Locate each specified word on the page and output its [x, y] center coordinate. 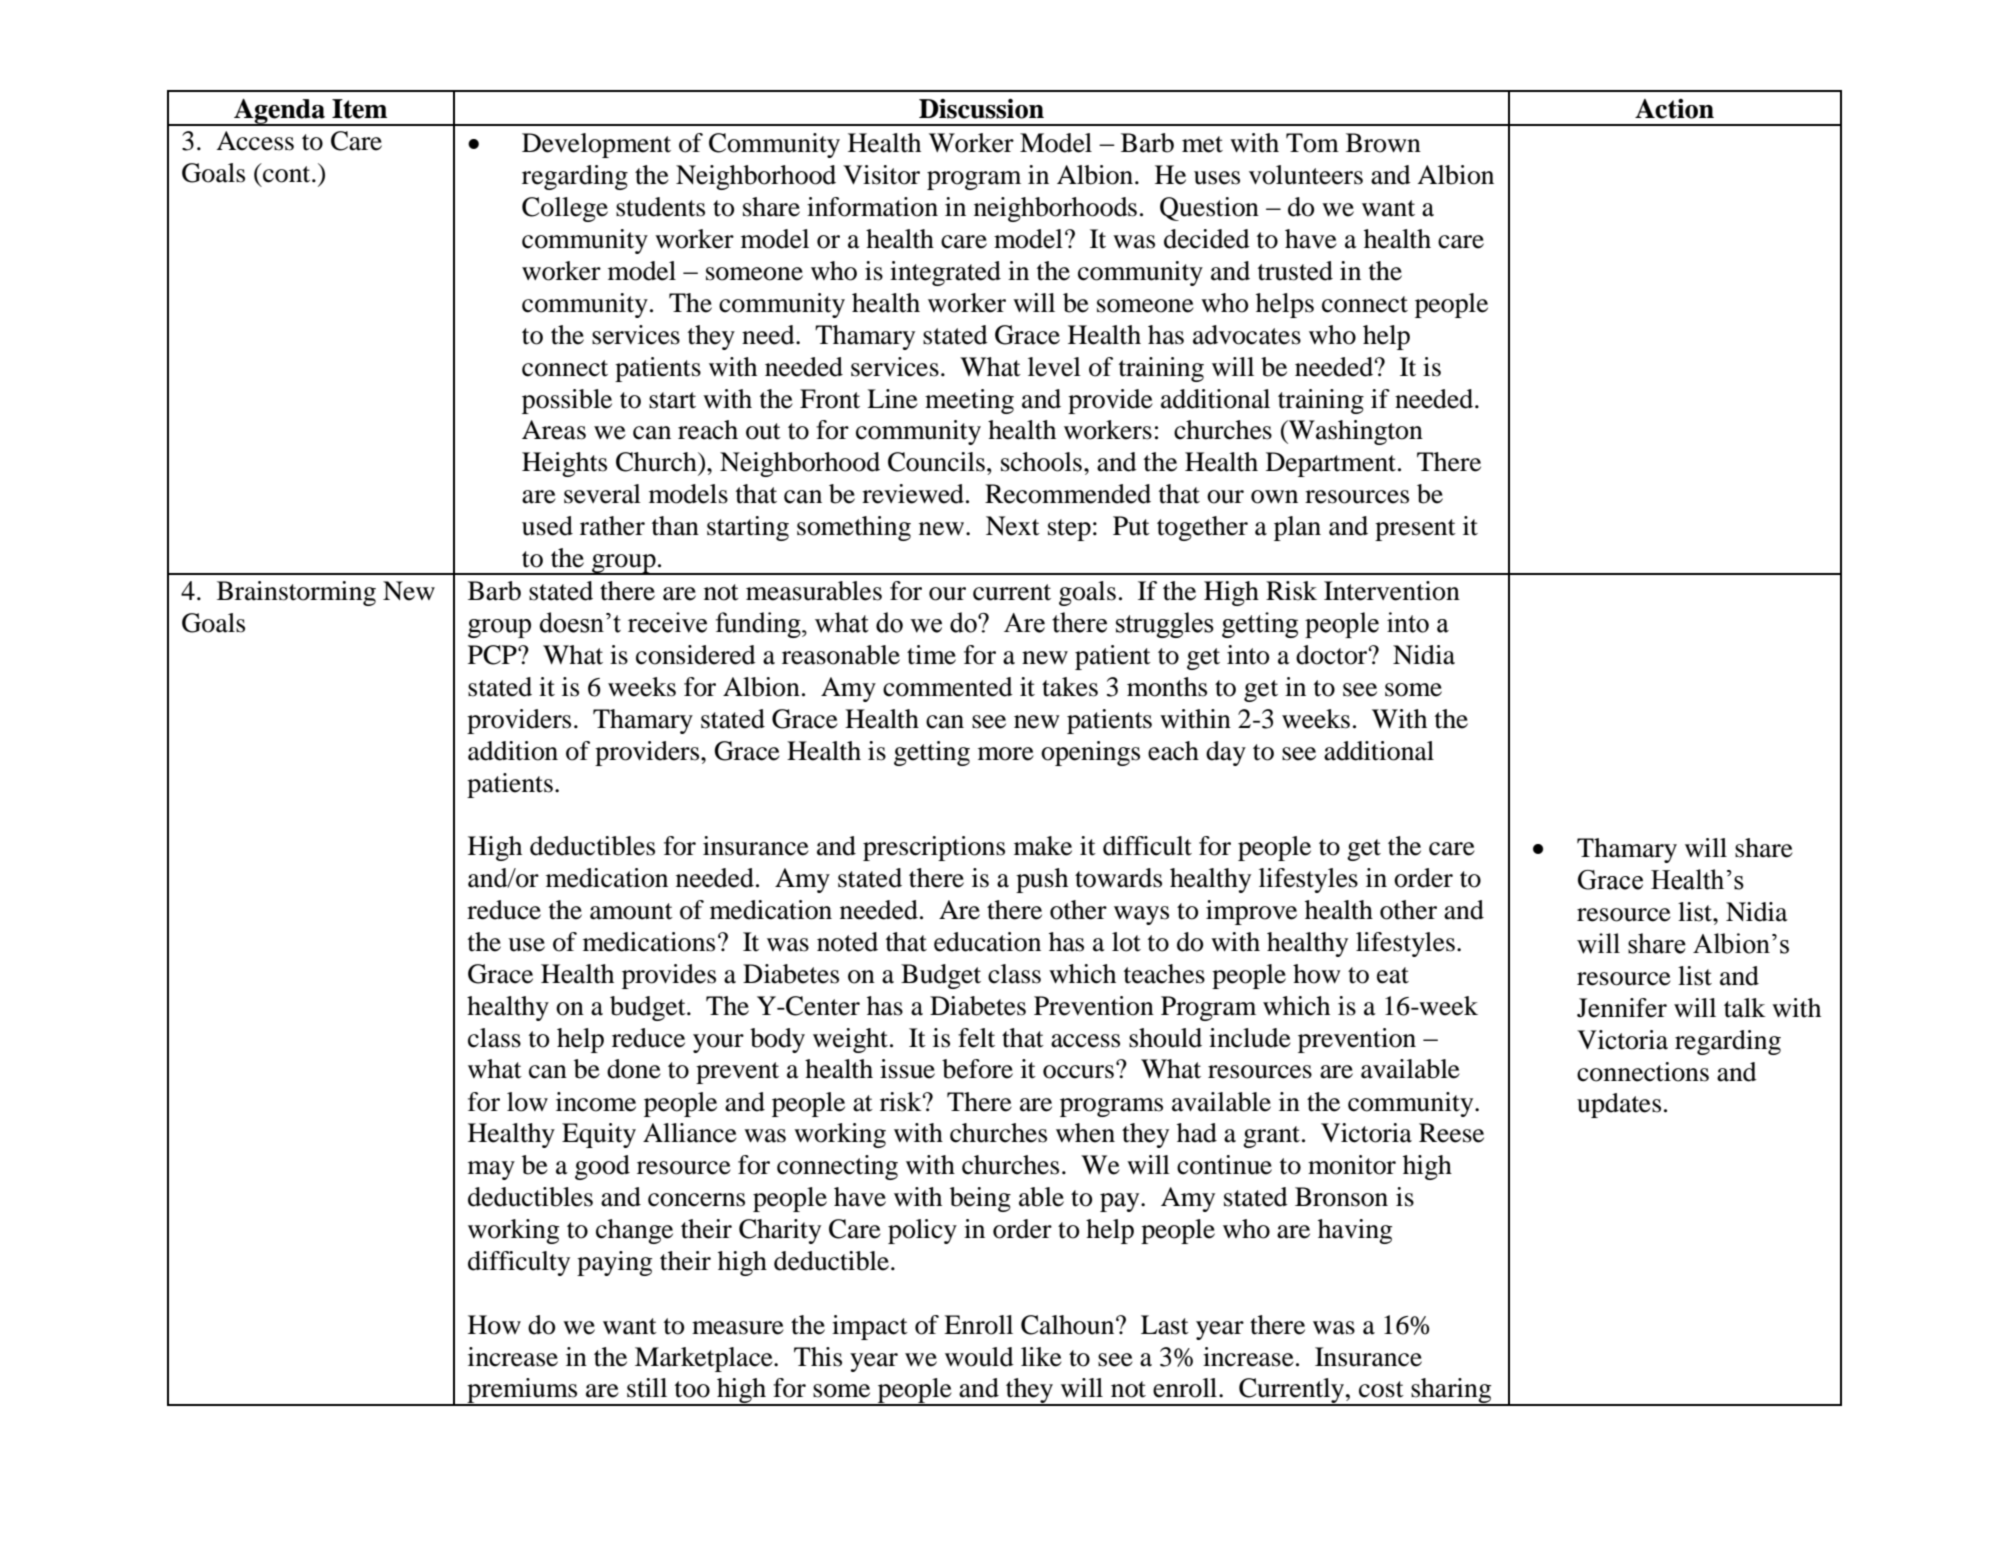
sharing [1451, 1392]
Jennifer [1622, 1008]
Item [359, 109]
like [1041, 1357]
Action [1674, 109]
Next [1013, 526]
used [547, 526]
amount [631, 911]
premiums [522, 1392]
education [987, 942]
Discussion [981, 109]
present [1415, 530]
